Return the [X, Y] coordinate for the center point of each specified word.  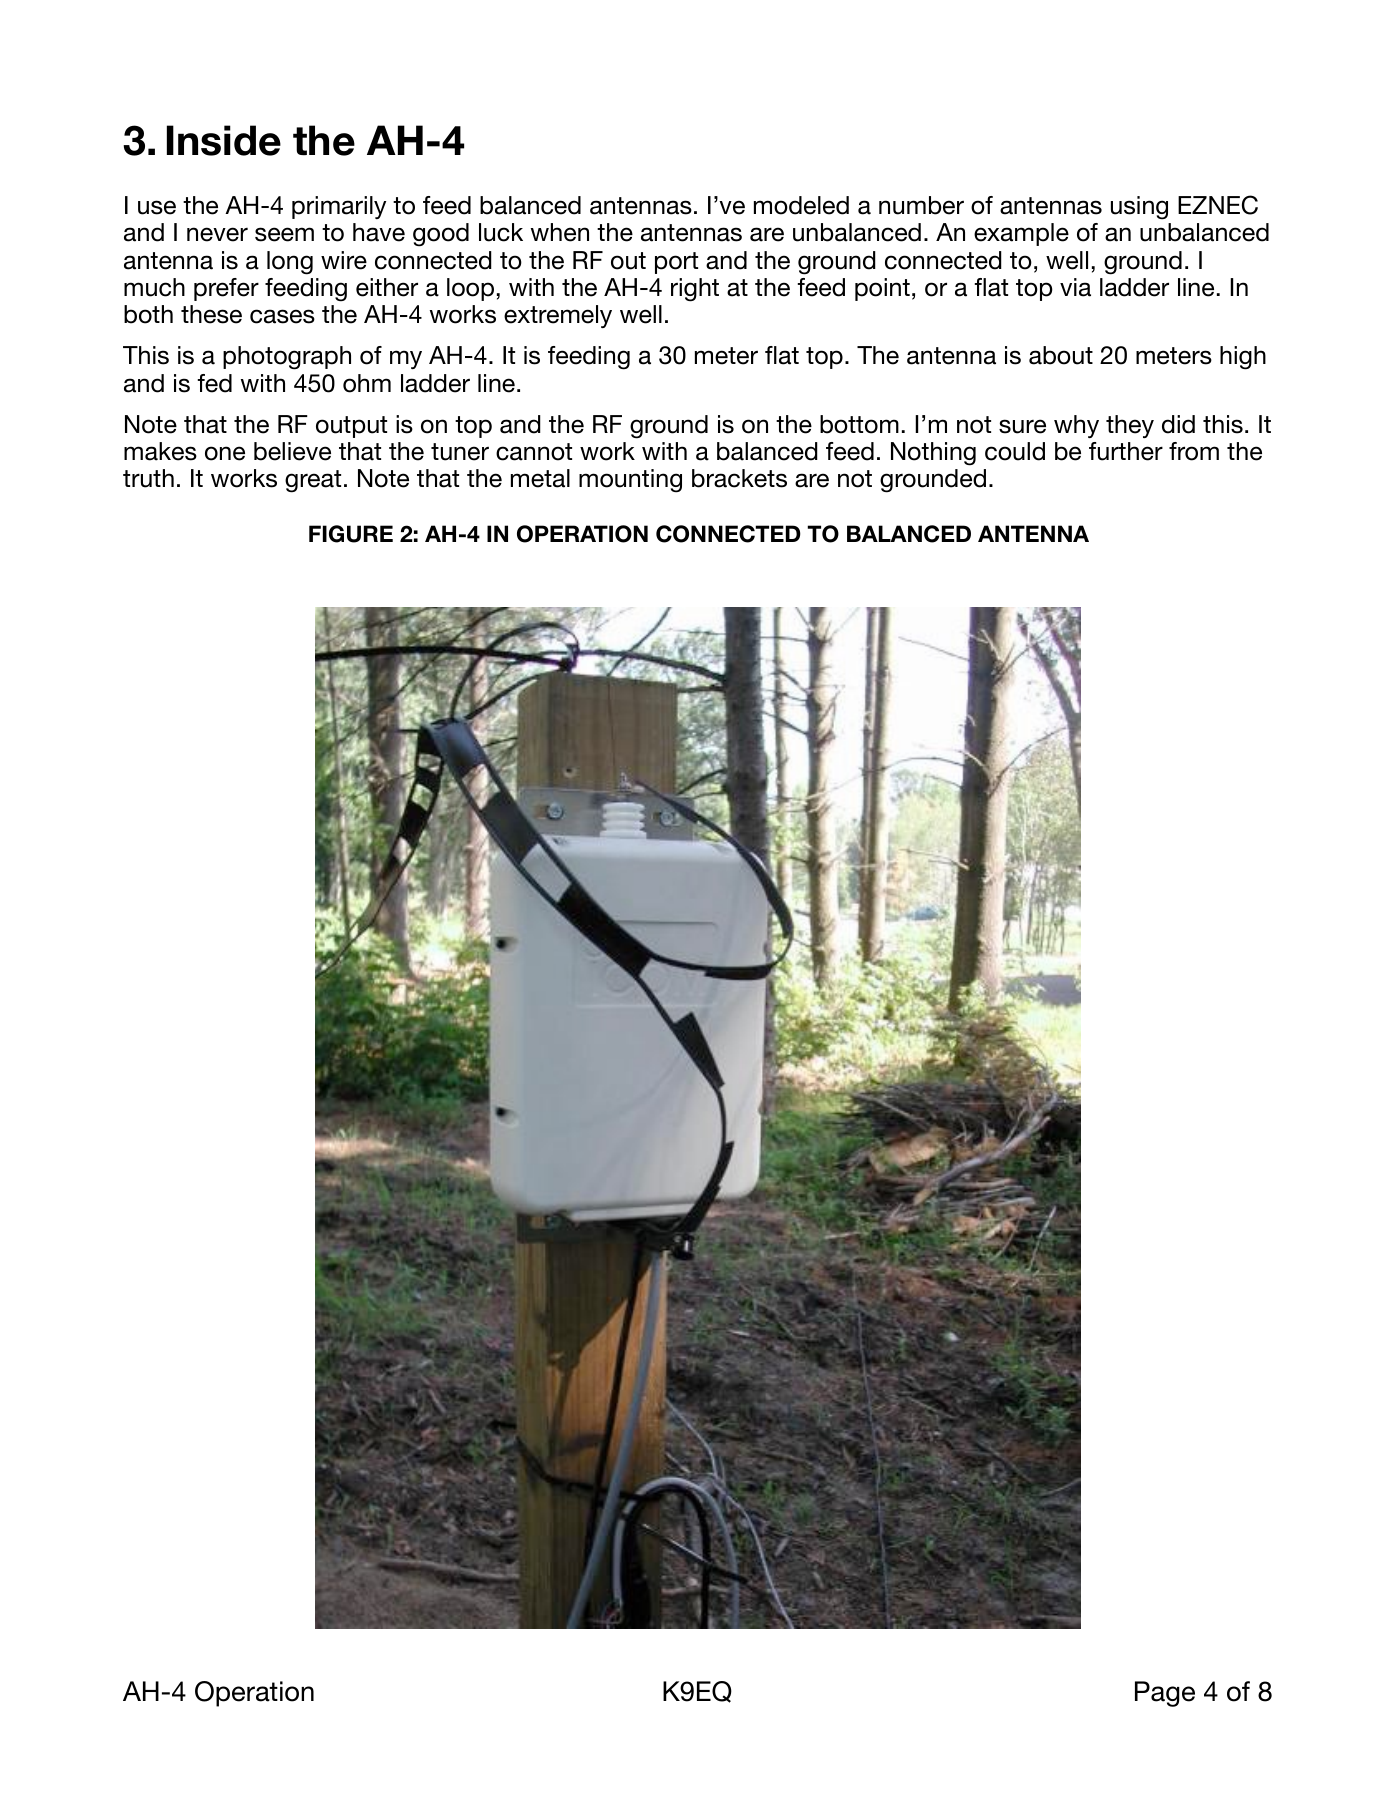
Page [1165, 1694]
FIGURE [351, 534]
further [1126, 451]
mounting [630, 481]
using [1139, 208]
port [676, 263]
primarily [339, 207]
